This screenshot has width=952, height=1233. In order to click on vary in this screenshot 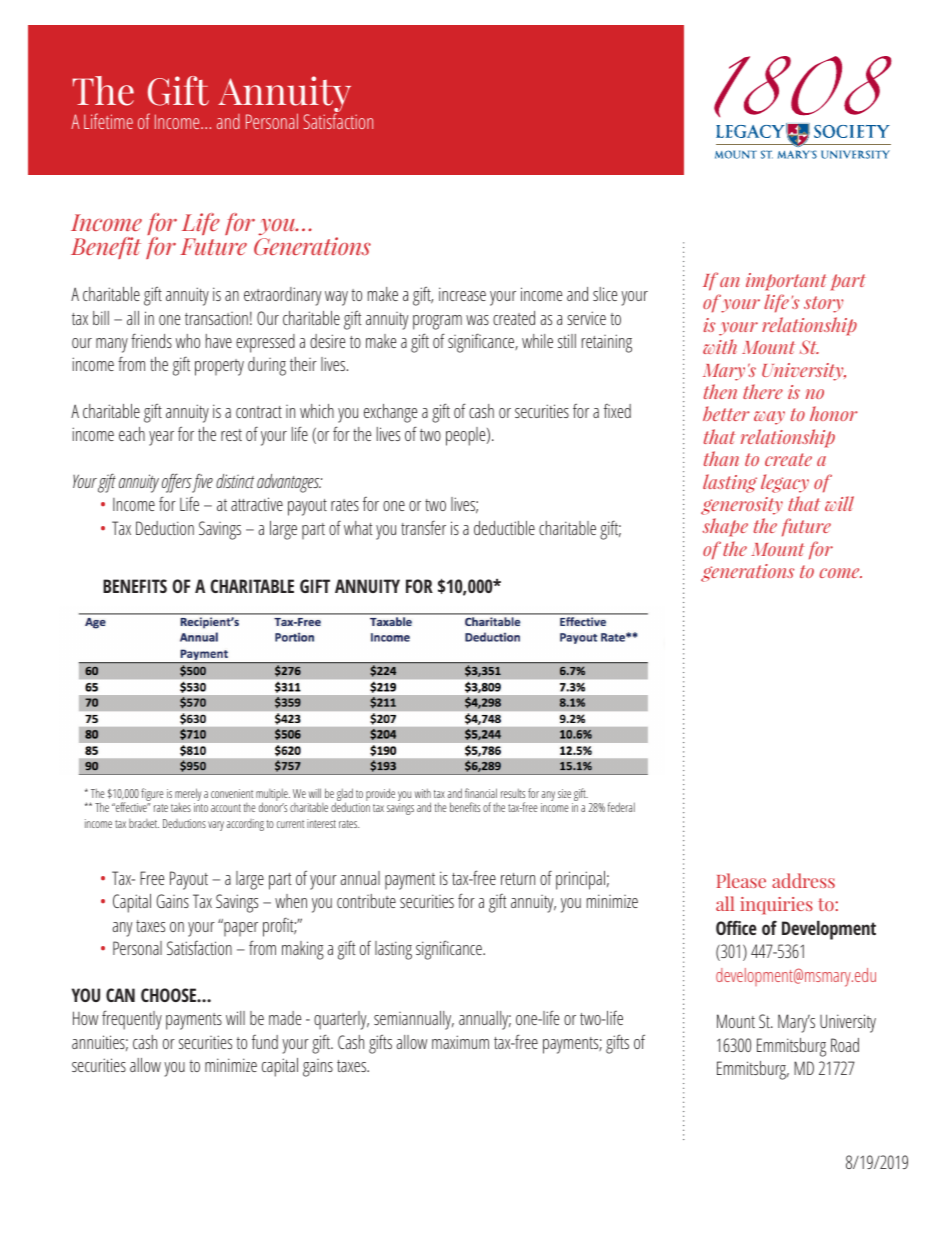, I will do `click(216, 826)`.
